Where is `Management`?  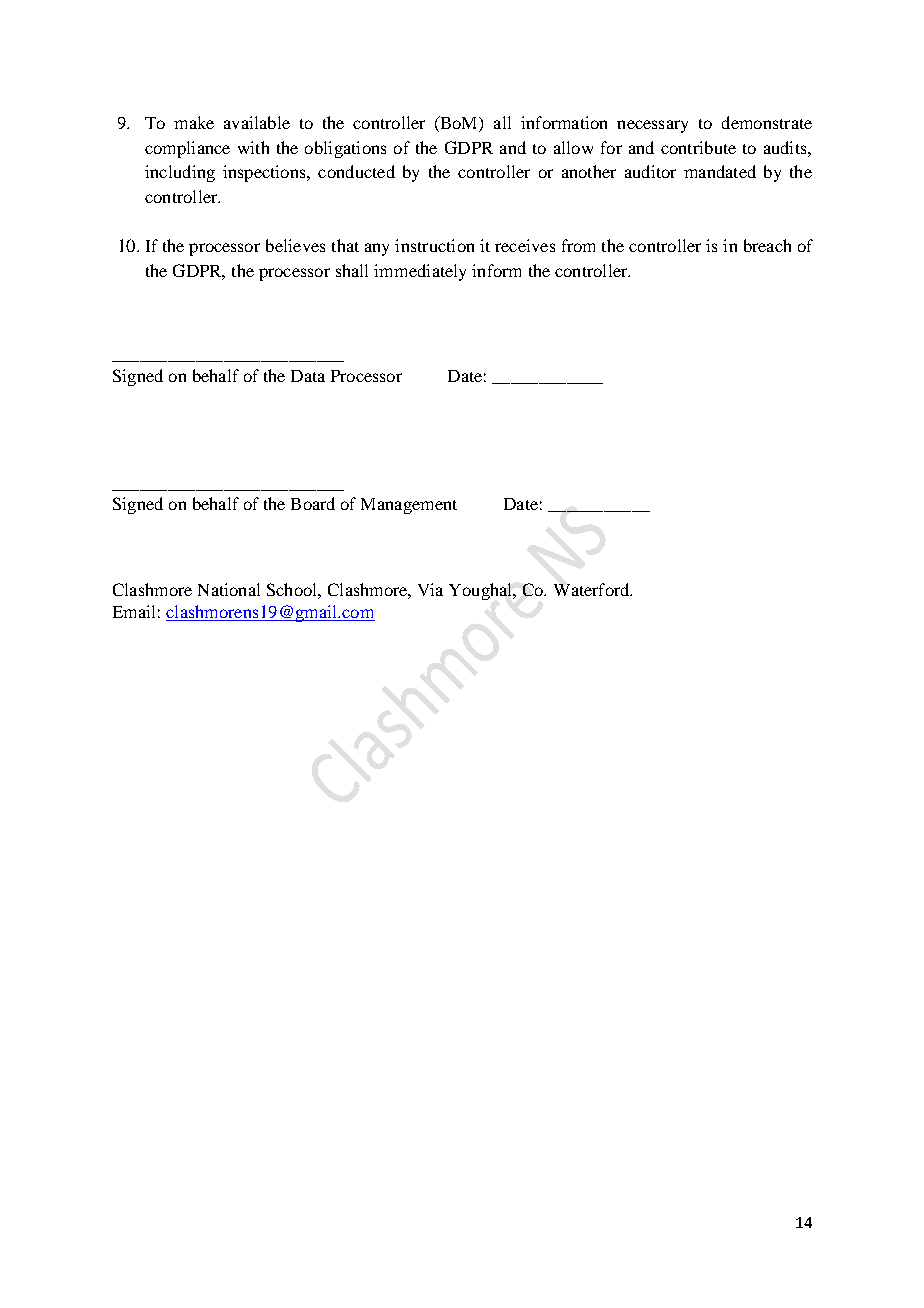
Management is located at coordinates (409, 506).
